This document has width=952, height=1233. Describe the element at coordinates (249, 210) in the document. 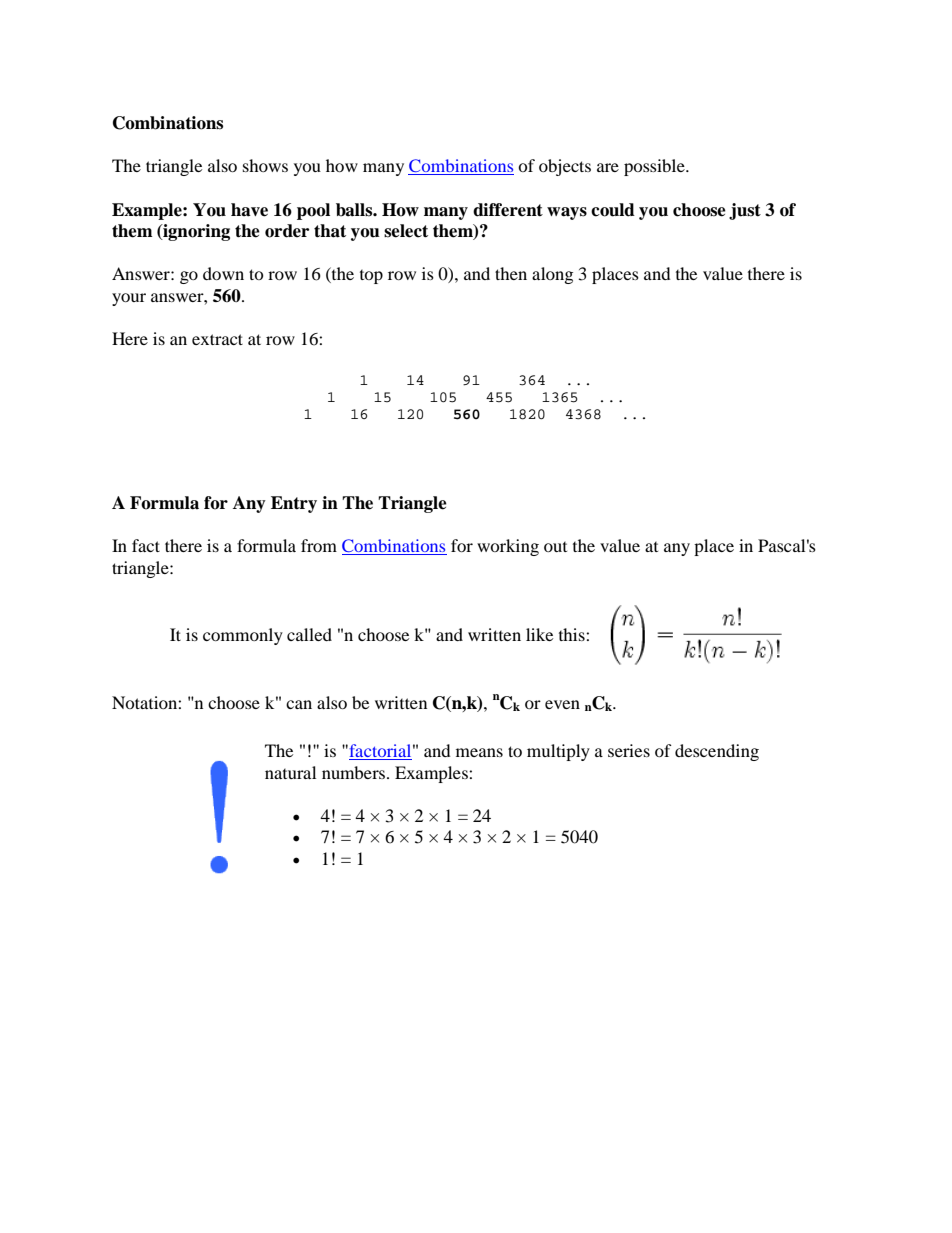

I see `have` at that location.
